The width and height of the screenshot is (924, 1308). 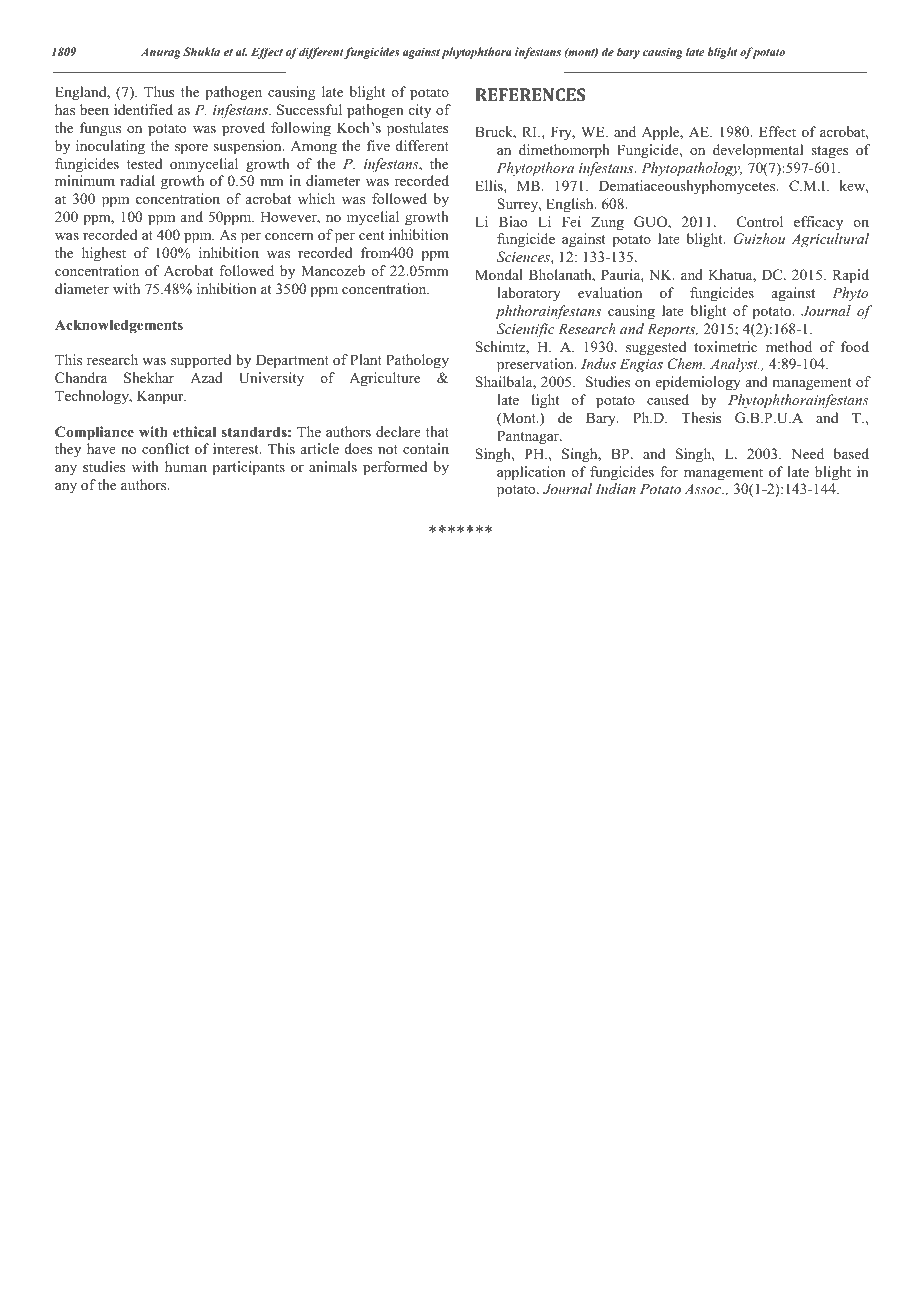 I want to click on human, so click(x=186, y=466).
